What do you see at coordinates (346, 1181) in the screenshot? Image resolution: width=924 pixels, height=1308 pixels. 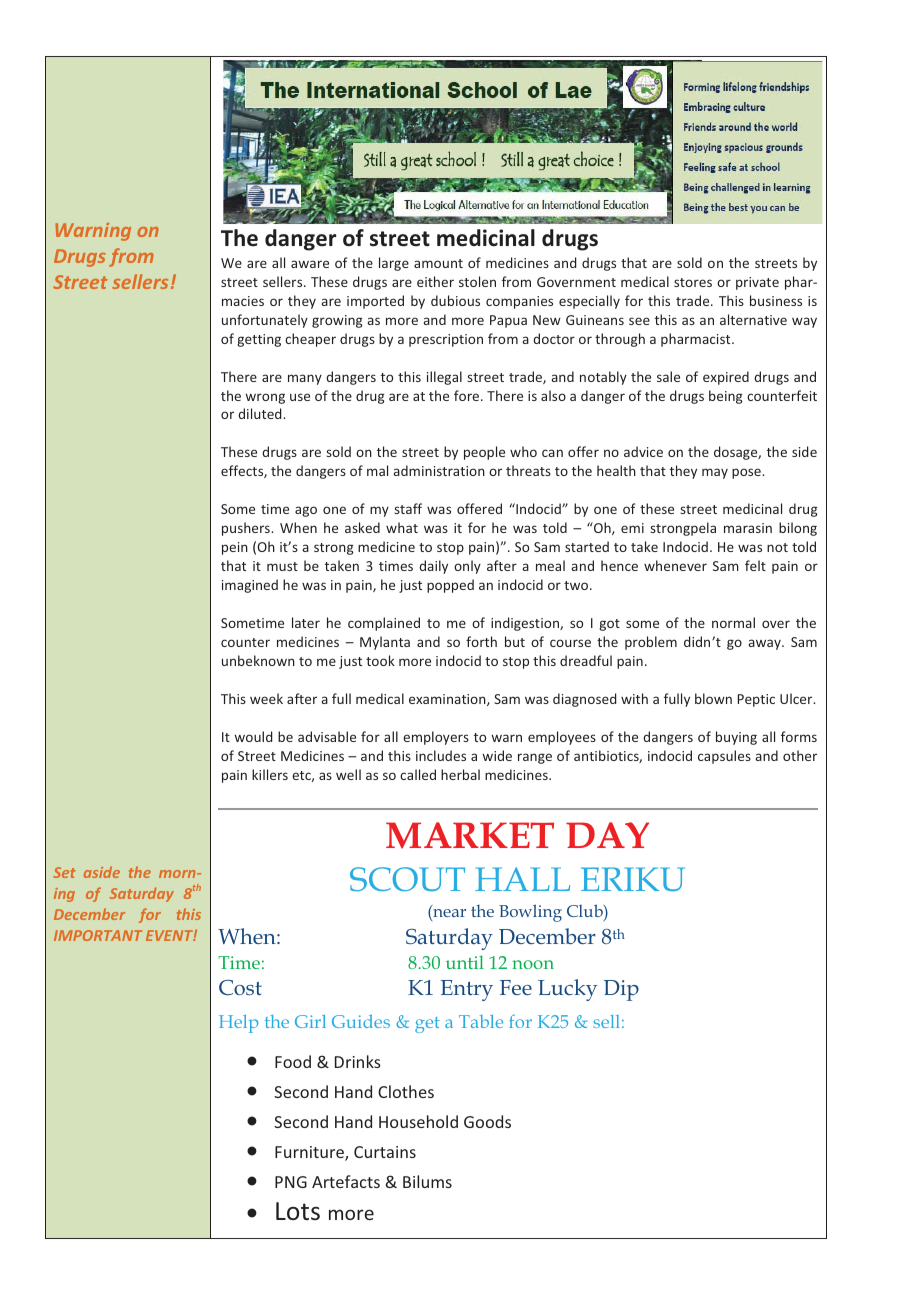 I see `Artefacts` at bounding box center [346, 1181].
